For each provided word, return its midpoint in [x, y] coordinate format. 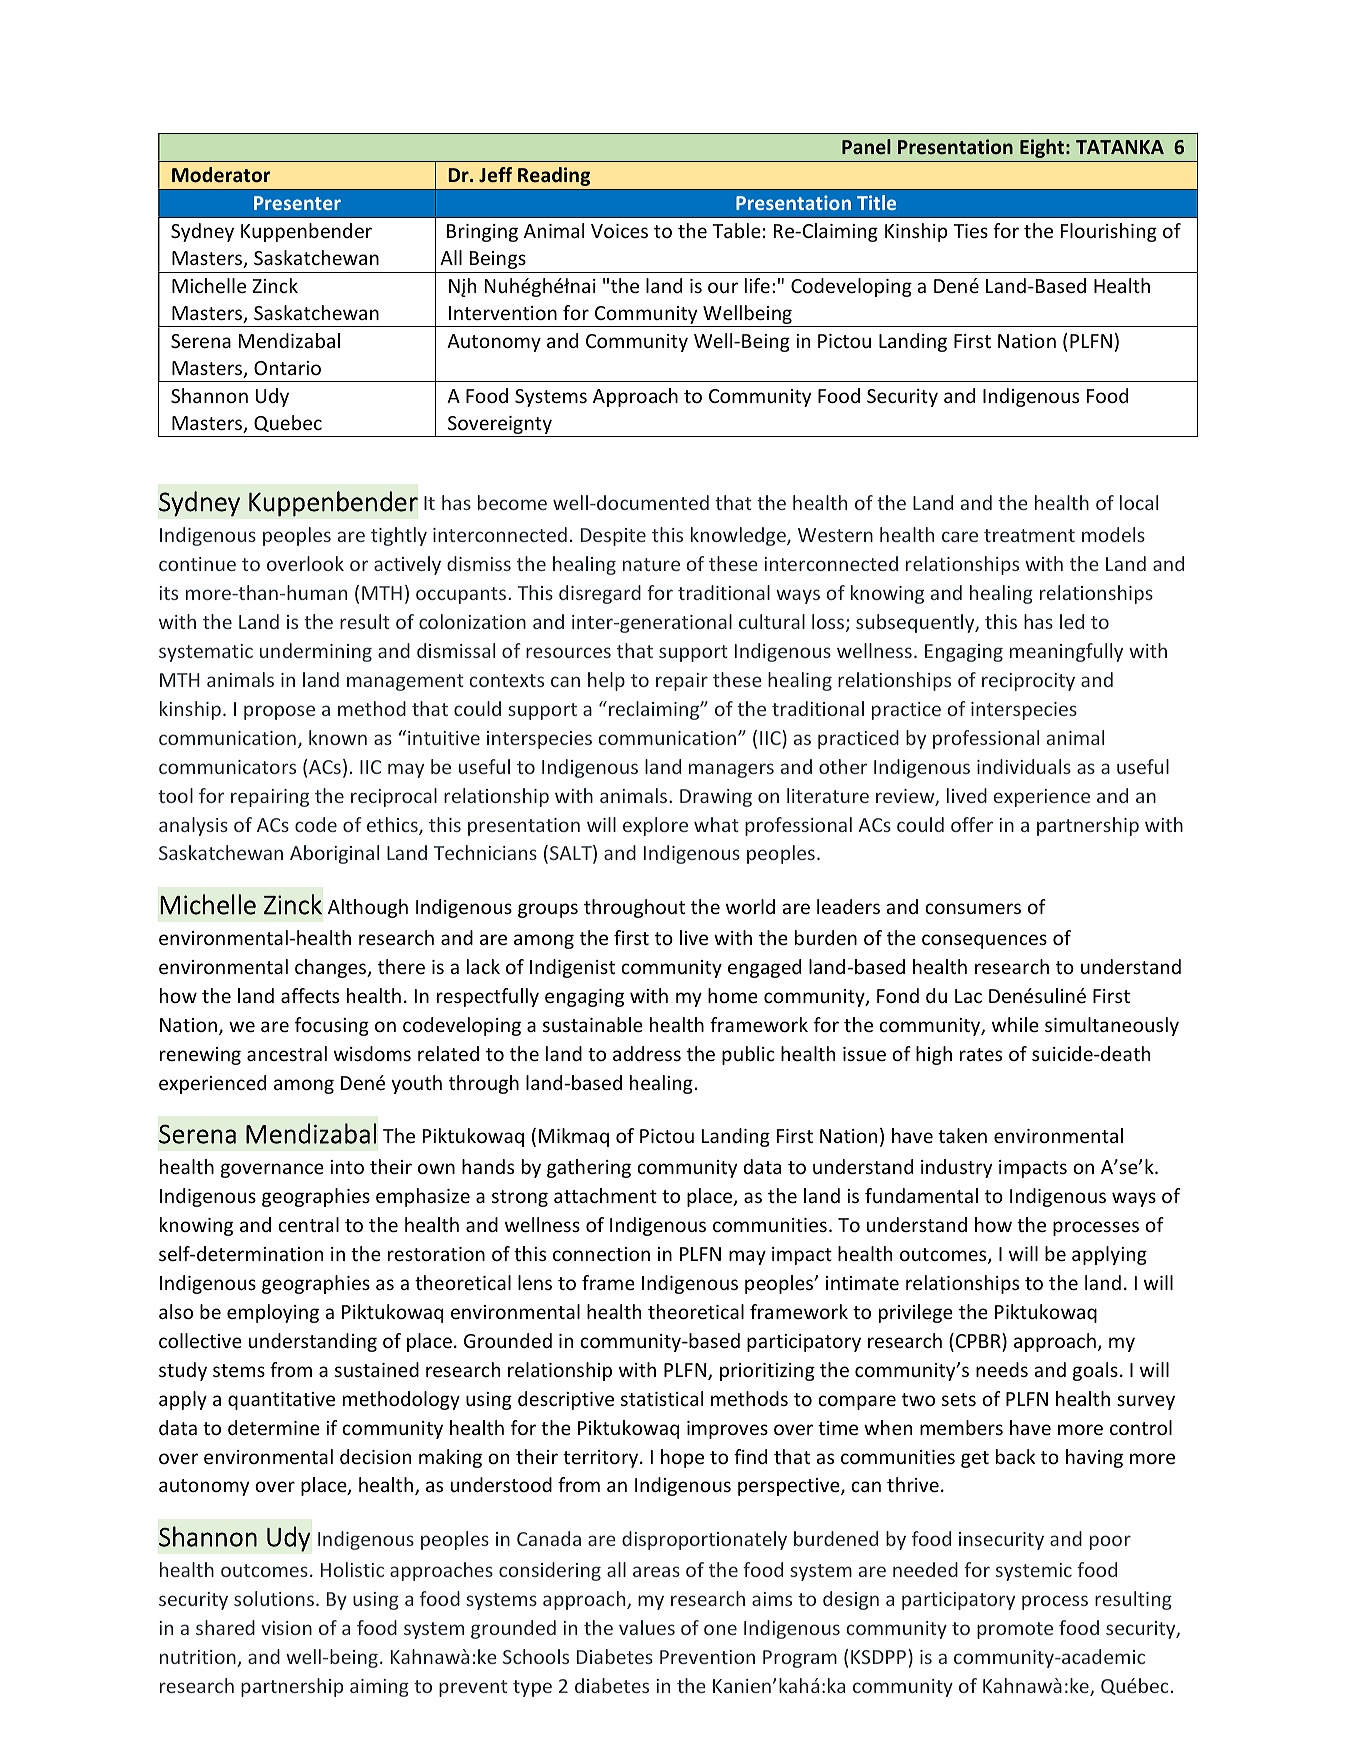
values [647, 1627]
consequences [984, 941]
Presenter [297, 203]
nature [651, 564]
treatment [1029, 535]
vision [286, 1628]
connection [601, 1254]
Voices [619, 231]
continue [197, 564]
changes [332, 968]
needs [1002, 1369]
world [750, 906]
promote [1015, 1630]
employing [273, 1313]
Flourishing [1109, 232]
